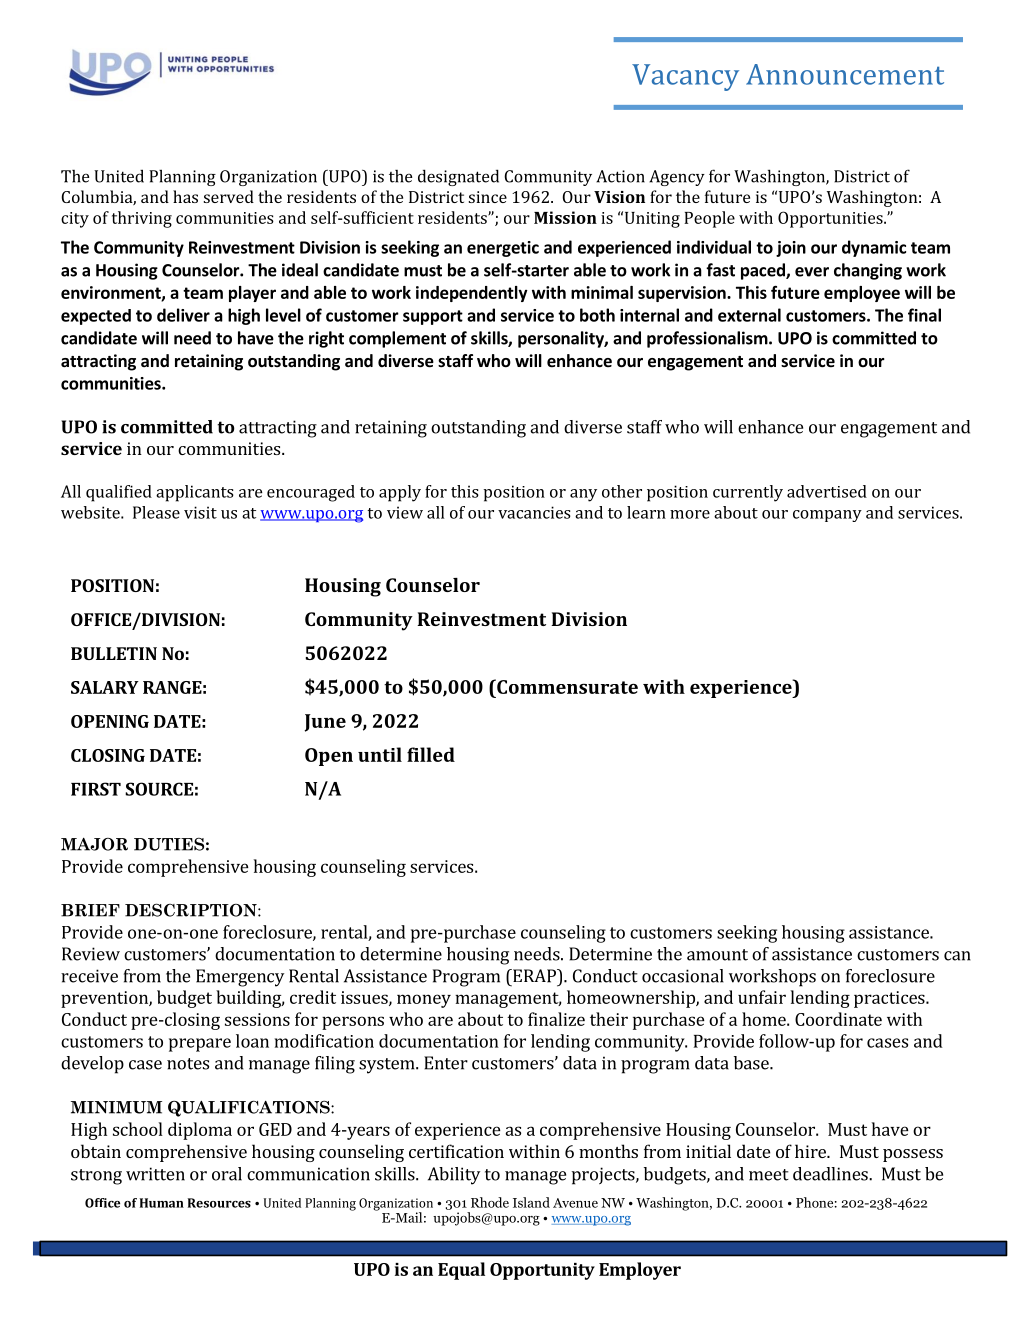  What do you see at coordinates (490, 1202) in the screenshot?
I see `Rhode` at bounding box center [490, 1202].
